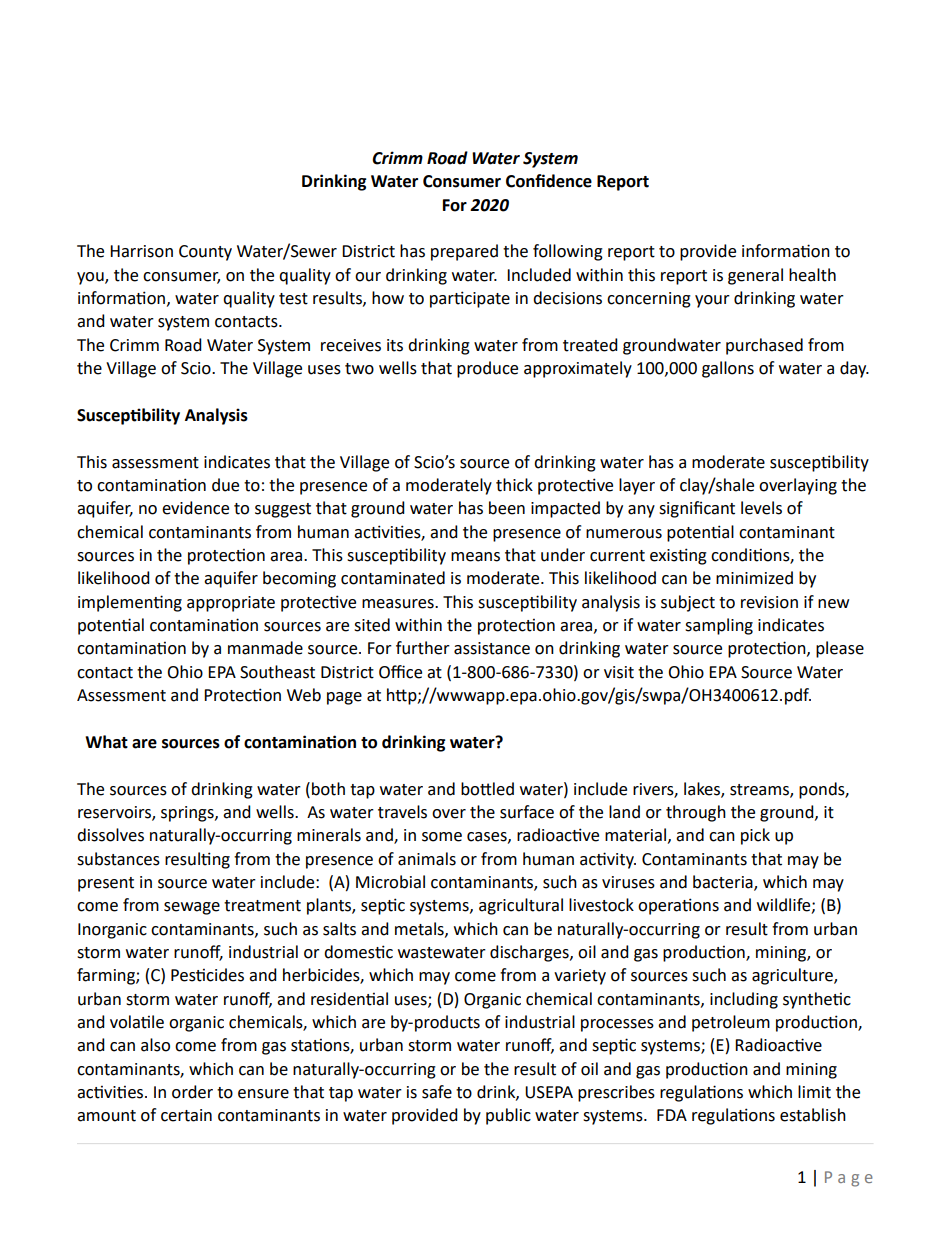  Describe the element at coordinates (814, 1092) in the image. I see `limit` at that location.
